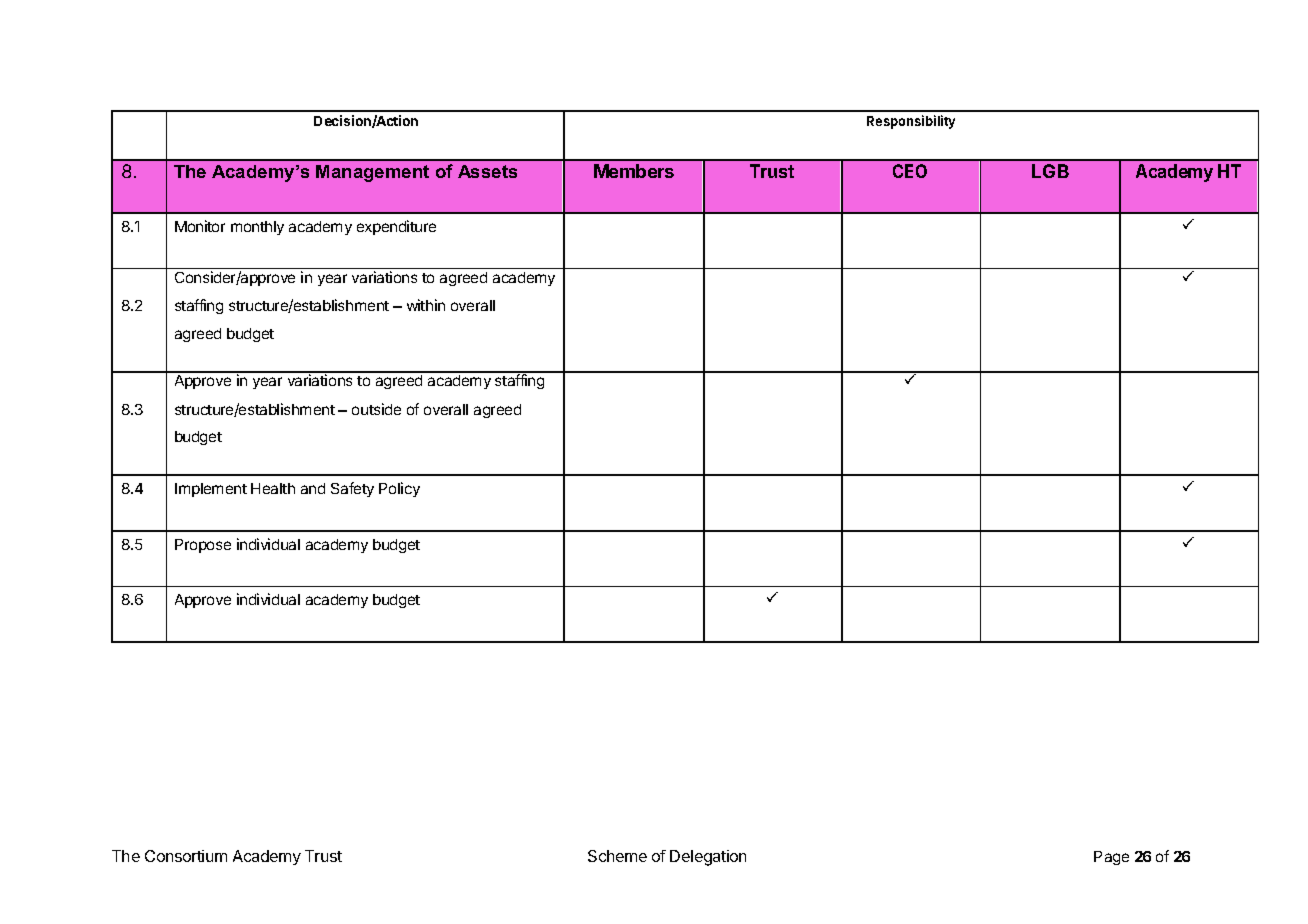 This document has width=1308, height=924. Describe the element at coordinates (203, 546) in the document. I see `Propose` at that location.
